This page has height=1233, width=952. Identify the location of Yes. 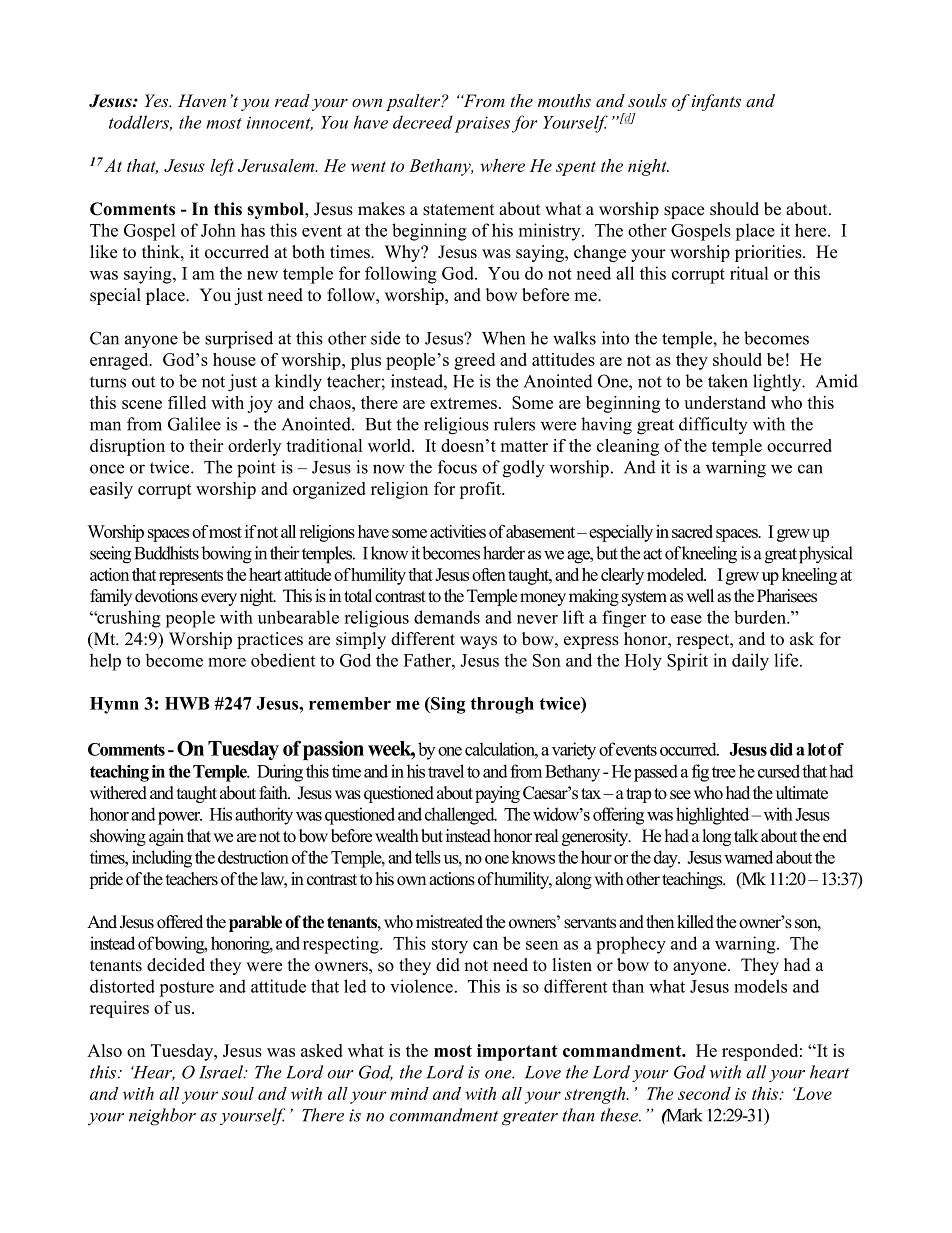
(158, 100).
